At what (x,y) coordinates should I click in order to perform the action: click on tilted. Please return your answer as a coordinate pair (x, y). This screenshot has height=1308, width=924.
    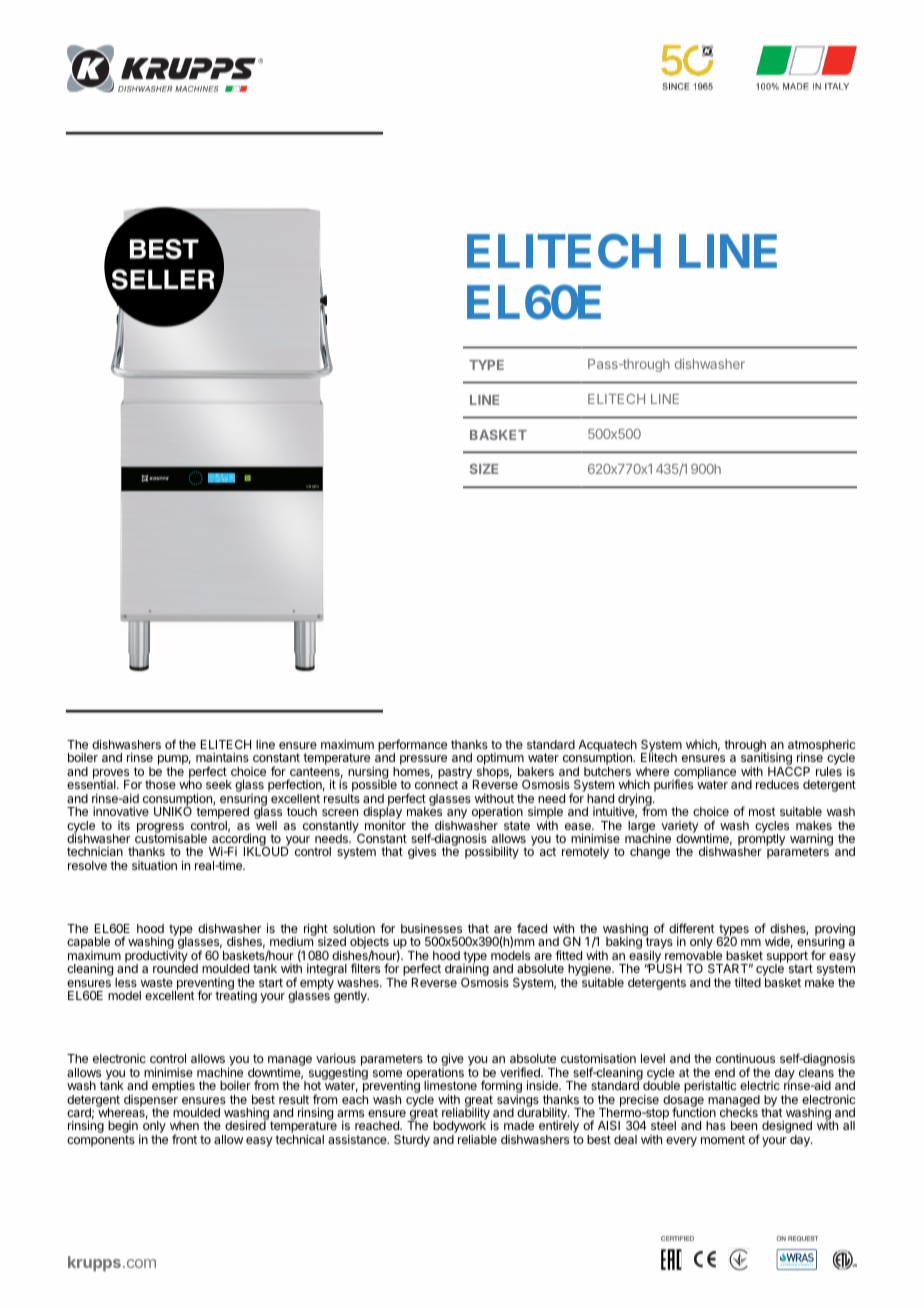
    Looking at the image, I should click on (747, 982).
